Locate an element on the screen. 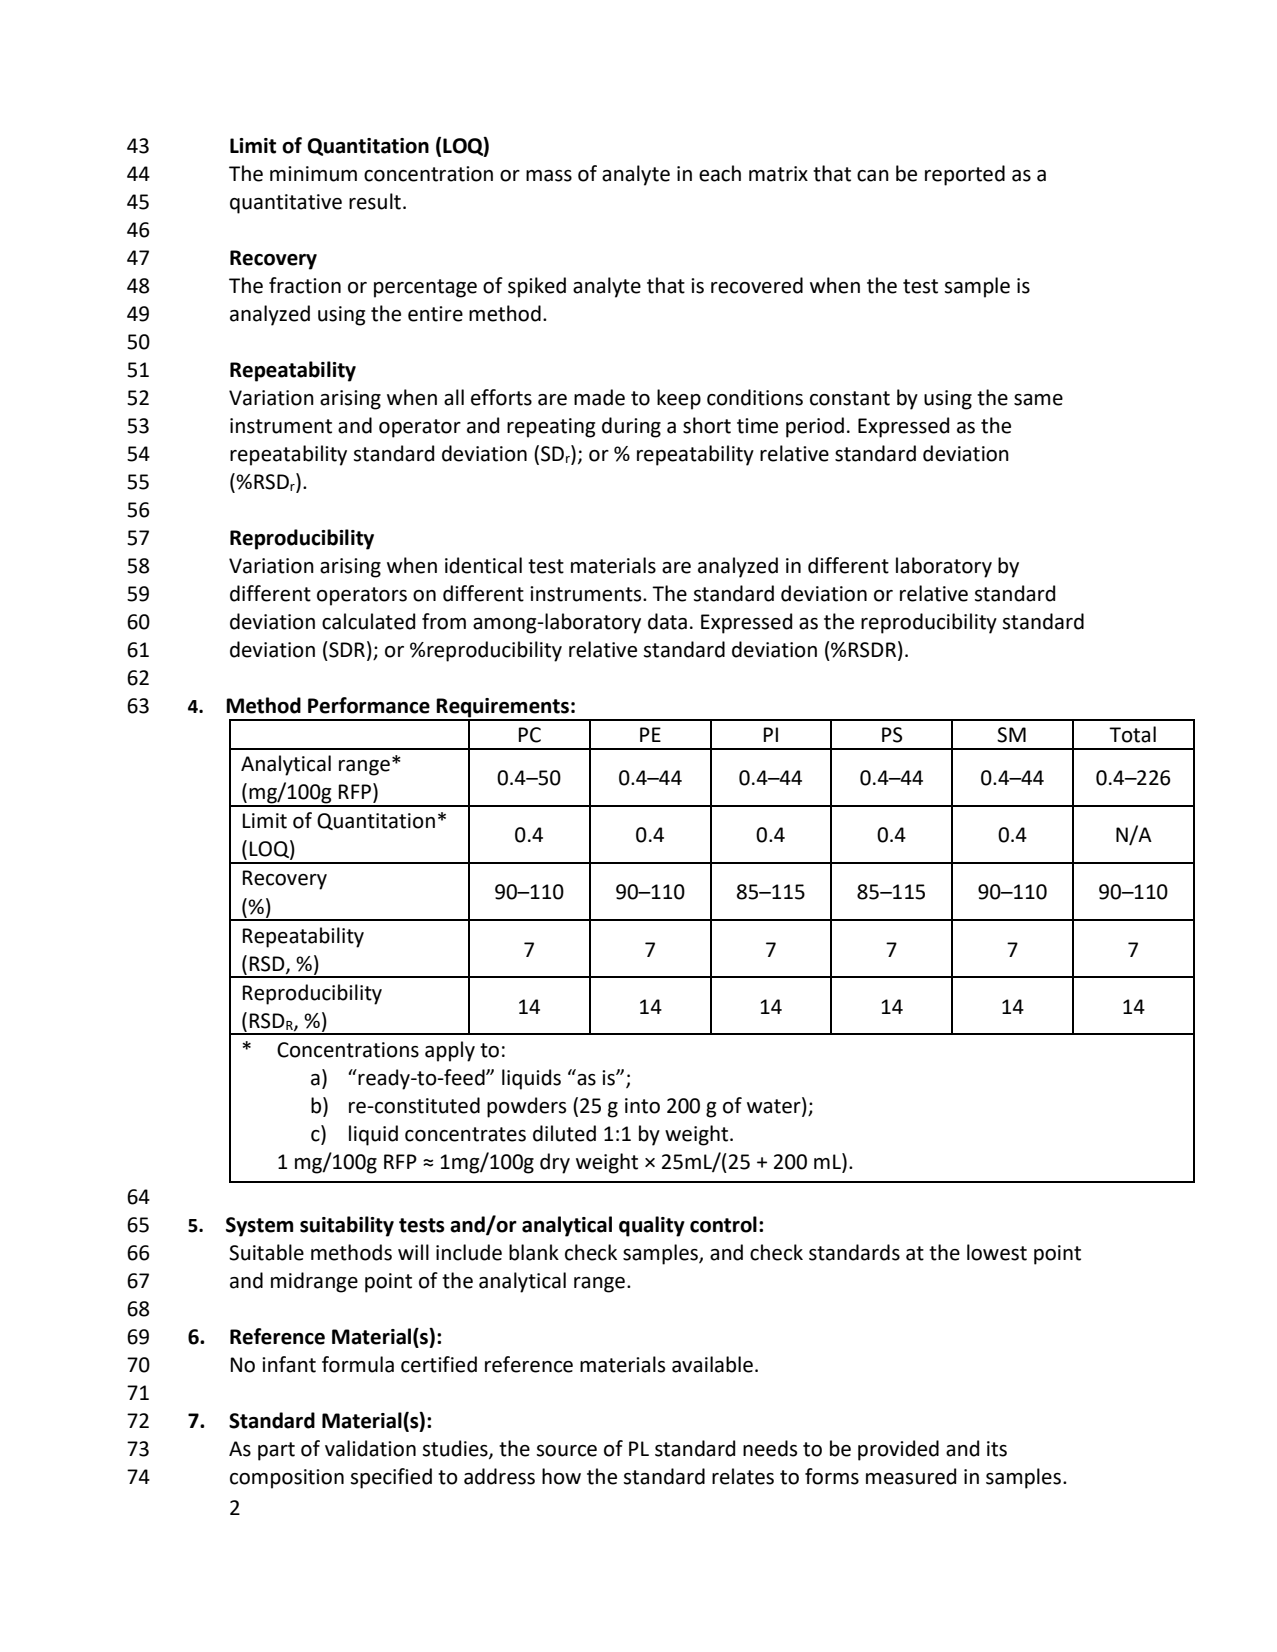  validation is located at coordinates (370, 1448).
